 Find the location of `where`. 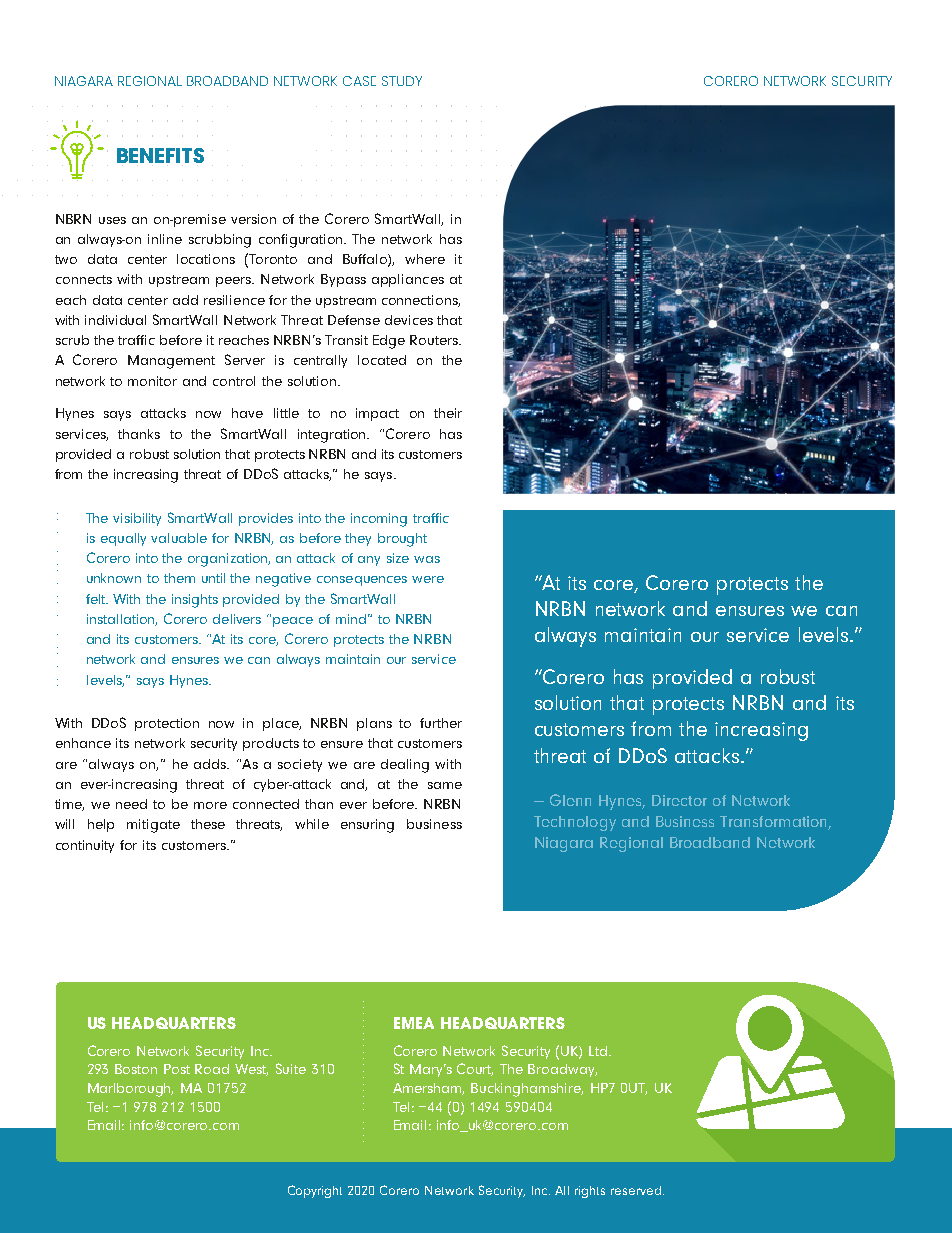

where is located at coordinates (425, 259).
